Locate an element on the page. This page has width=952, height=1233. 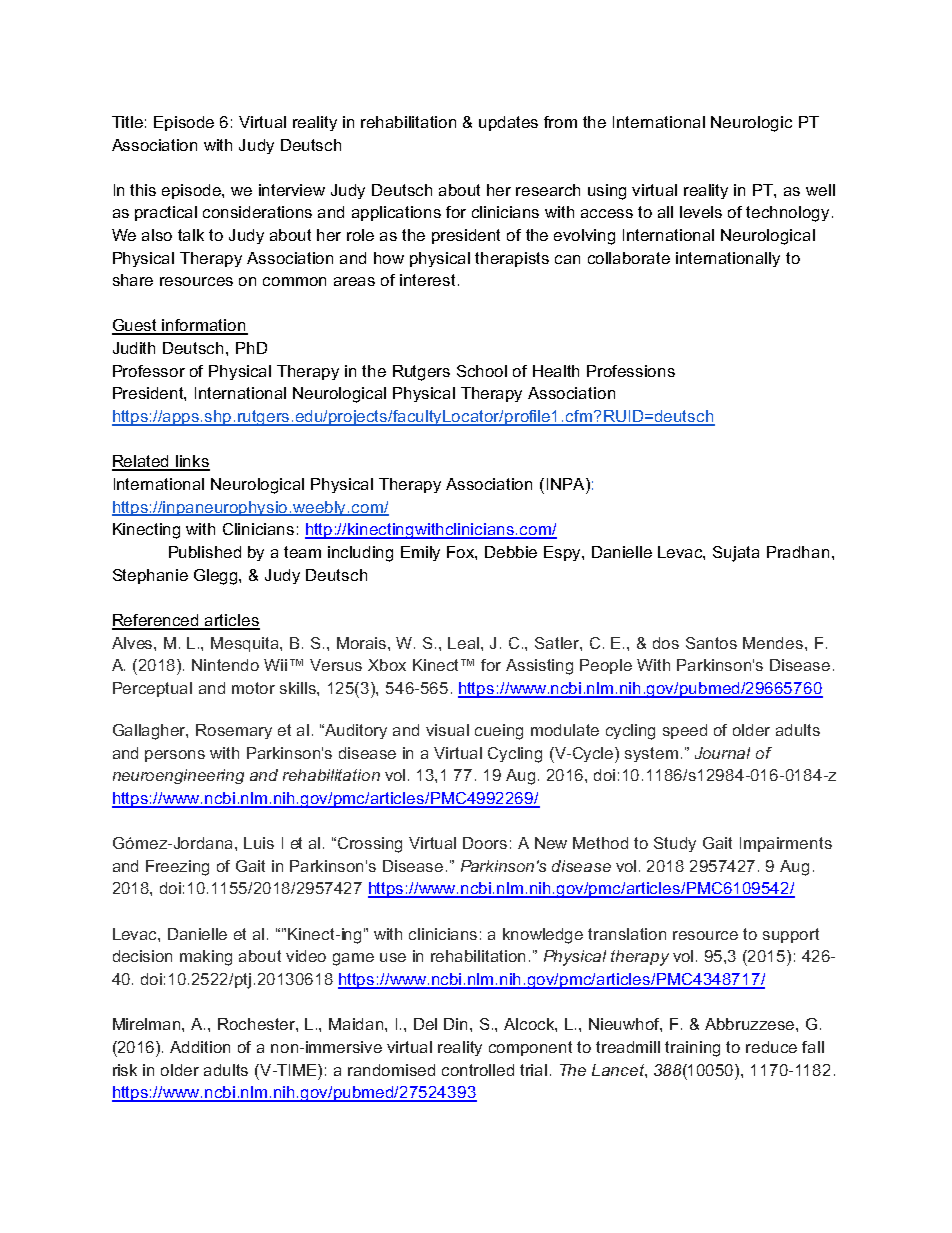
Luis is located at coordinates (259, 843).
